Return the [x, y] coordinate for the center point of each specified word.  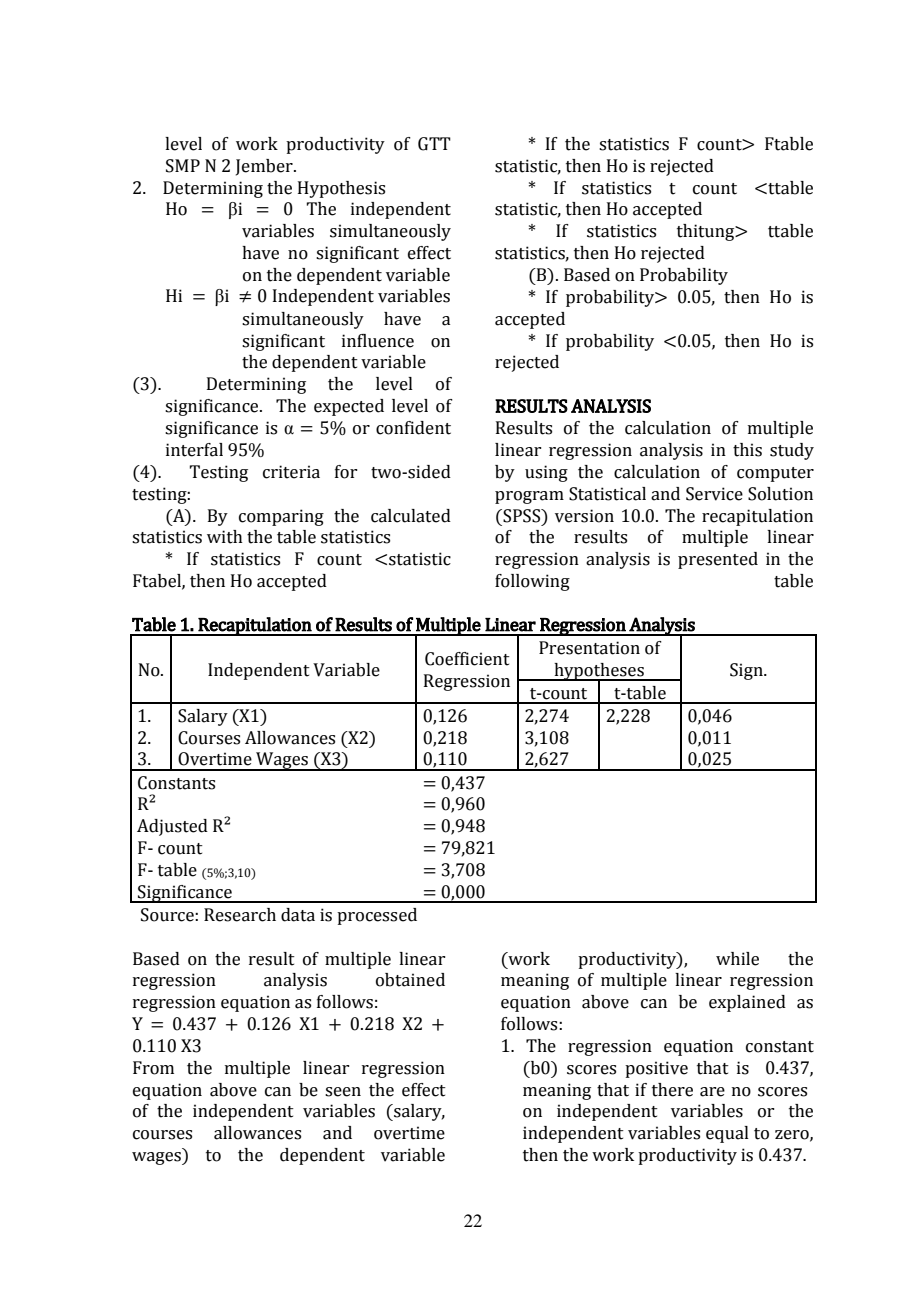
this [747, 450]
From [153, 1068]
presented [718, 560]
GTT [434, 144]
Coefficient [467, 659]
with [225, 537]
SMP [183, 166]
